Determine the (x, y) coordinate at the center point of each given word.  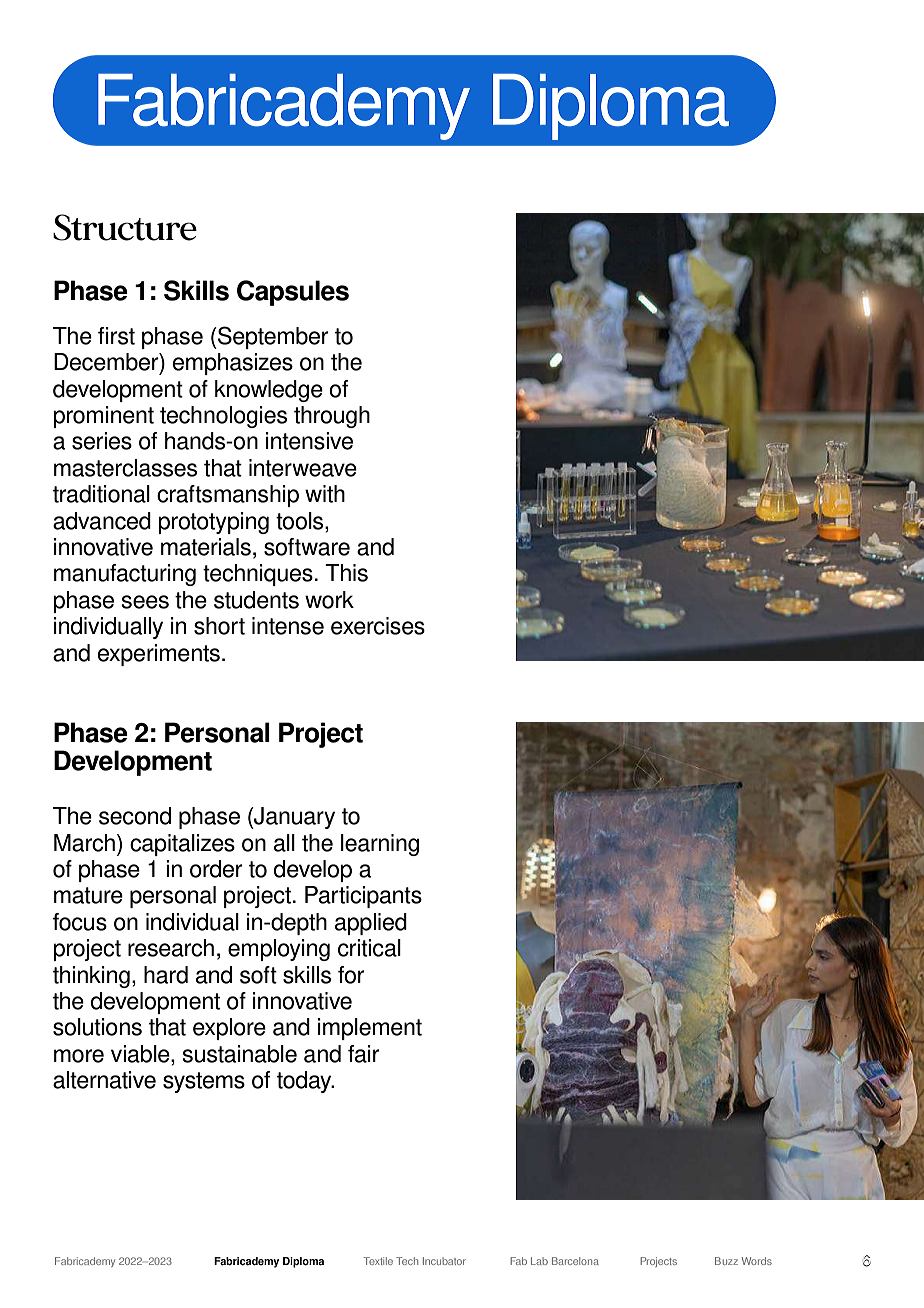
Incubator (444, 1261)
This (346, 573)
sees (145, 602)
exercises (378, 626)
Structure (125, 227)
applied (371, 924)
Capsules (293, 293)
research (171, 948)
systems (204, 1082)
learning (380, 845)
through (332, 417)
